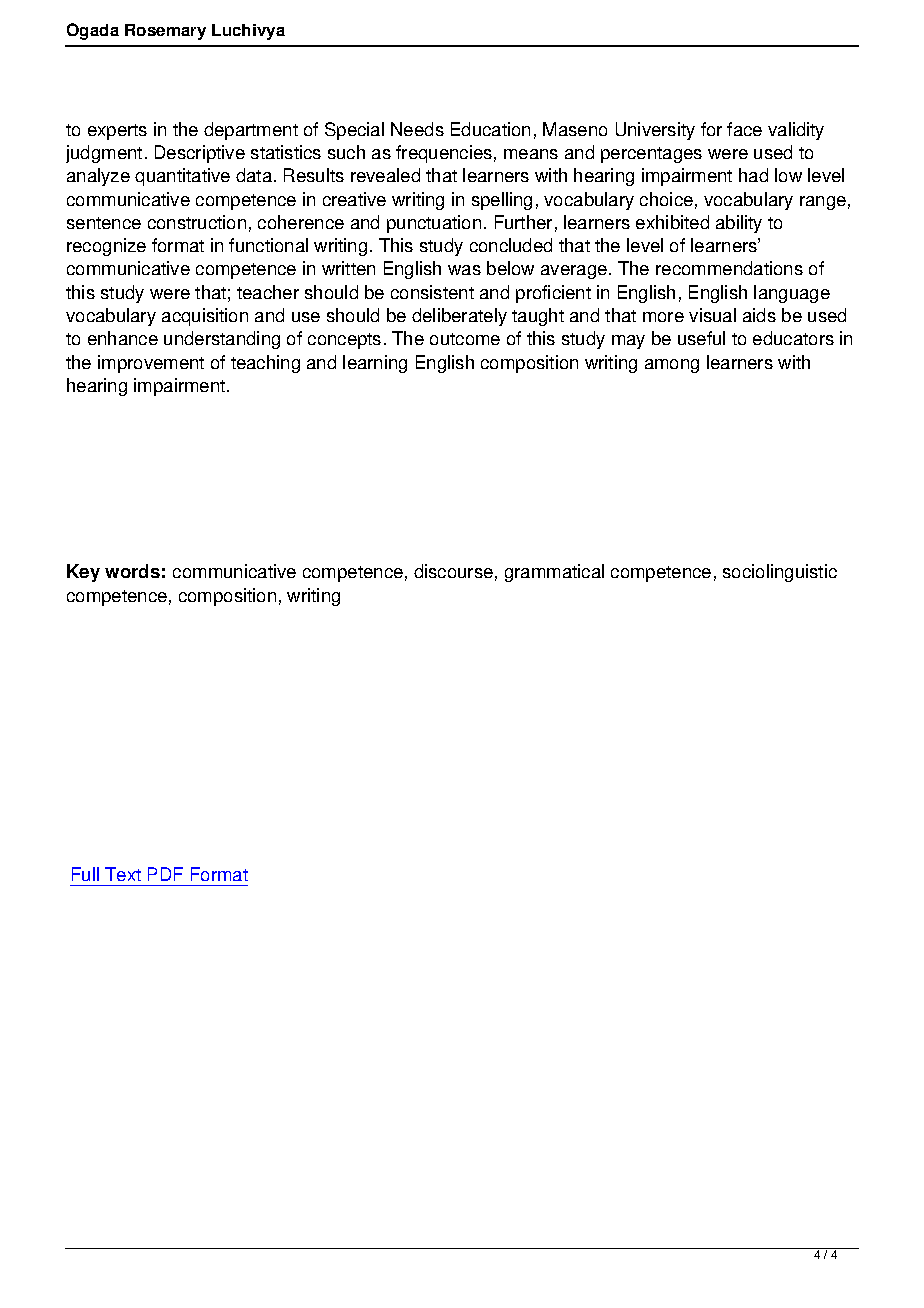 The image size is (924, 1308). Describe the element at coordinates (417, 129) in the image. I see `Needs` at that location.
